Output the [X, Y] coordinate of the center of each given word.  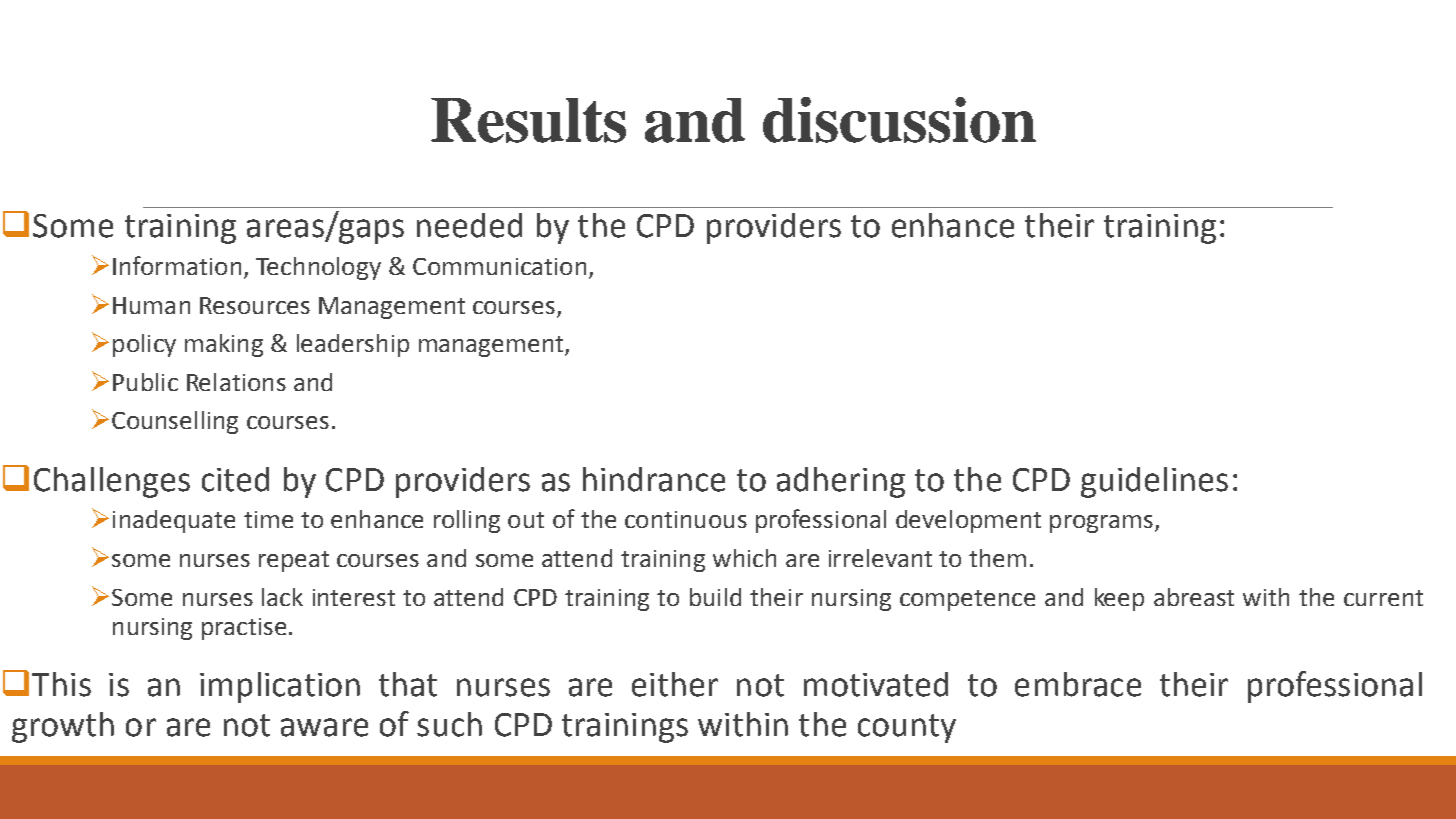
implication [280, 687]
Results [528, 120]
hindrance [654, 479]
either [675, 684]
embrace [1078, 684]
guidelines [1154, 482]
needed [469, 225]
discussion [899, 120]
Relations [236, 382]
